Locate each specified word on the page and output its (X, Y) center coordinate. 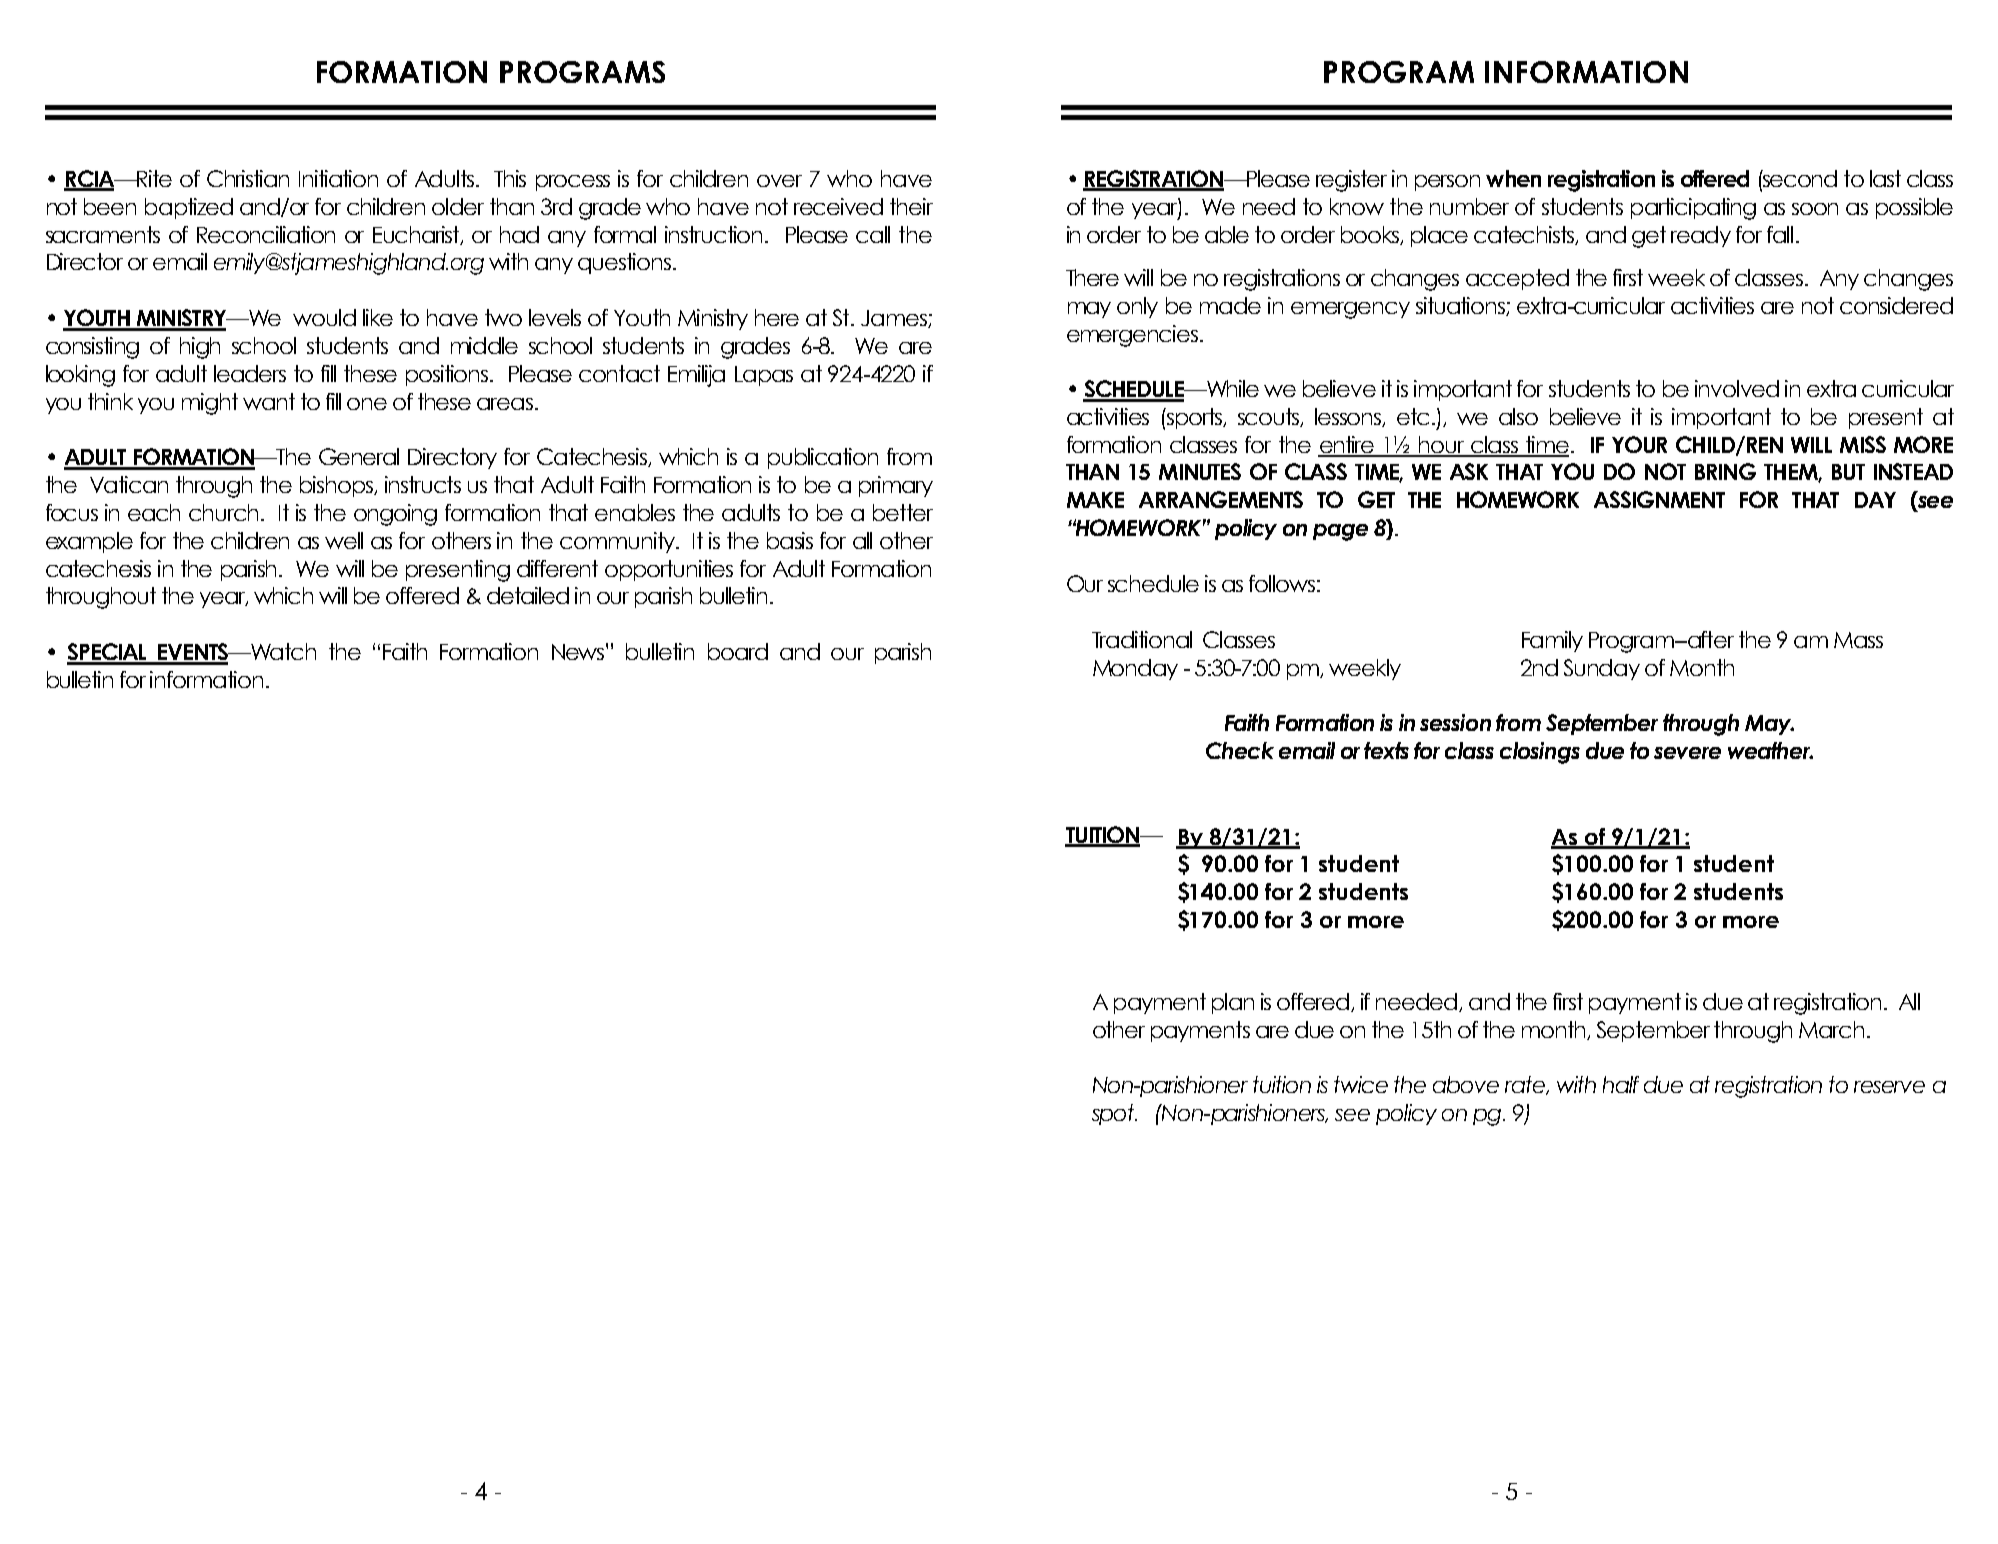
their (911, 206)
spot (1114, 1114)
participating (1693, 209)
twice (1361, 1084)
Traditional (1142, 639)
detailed (528, 595)
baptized (189, 208)
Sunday (1602, 669)
